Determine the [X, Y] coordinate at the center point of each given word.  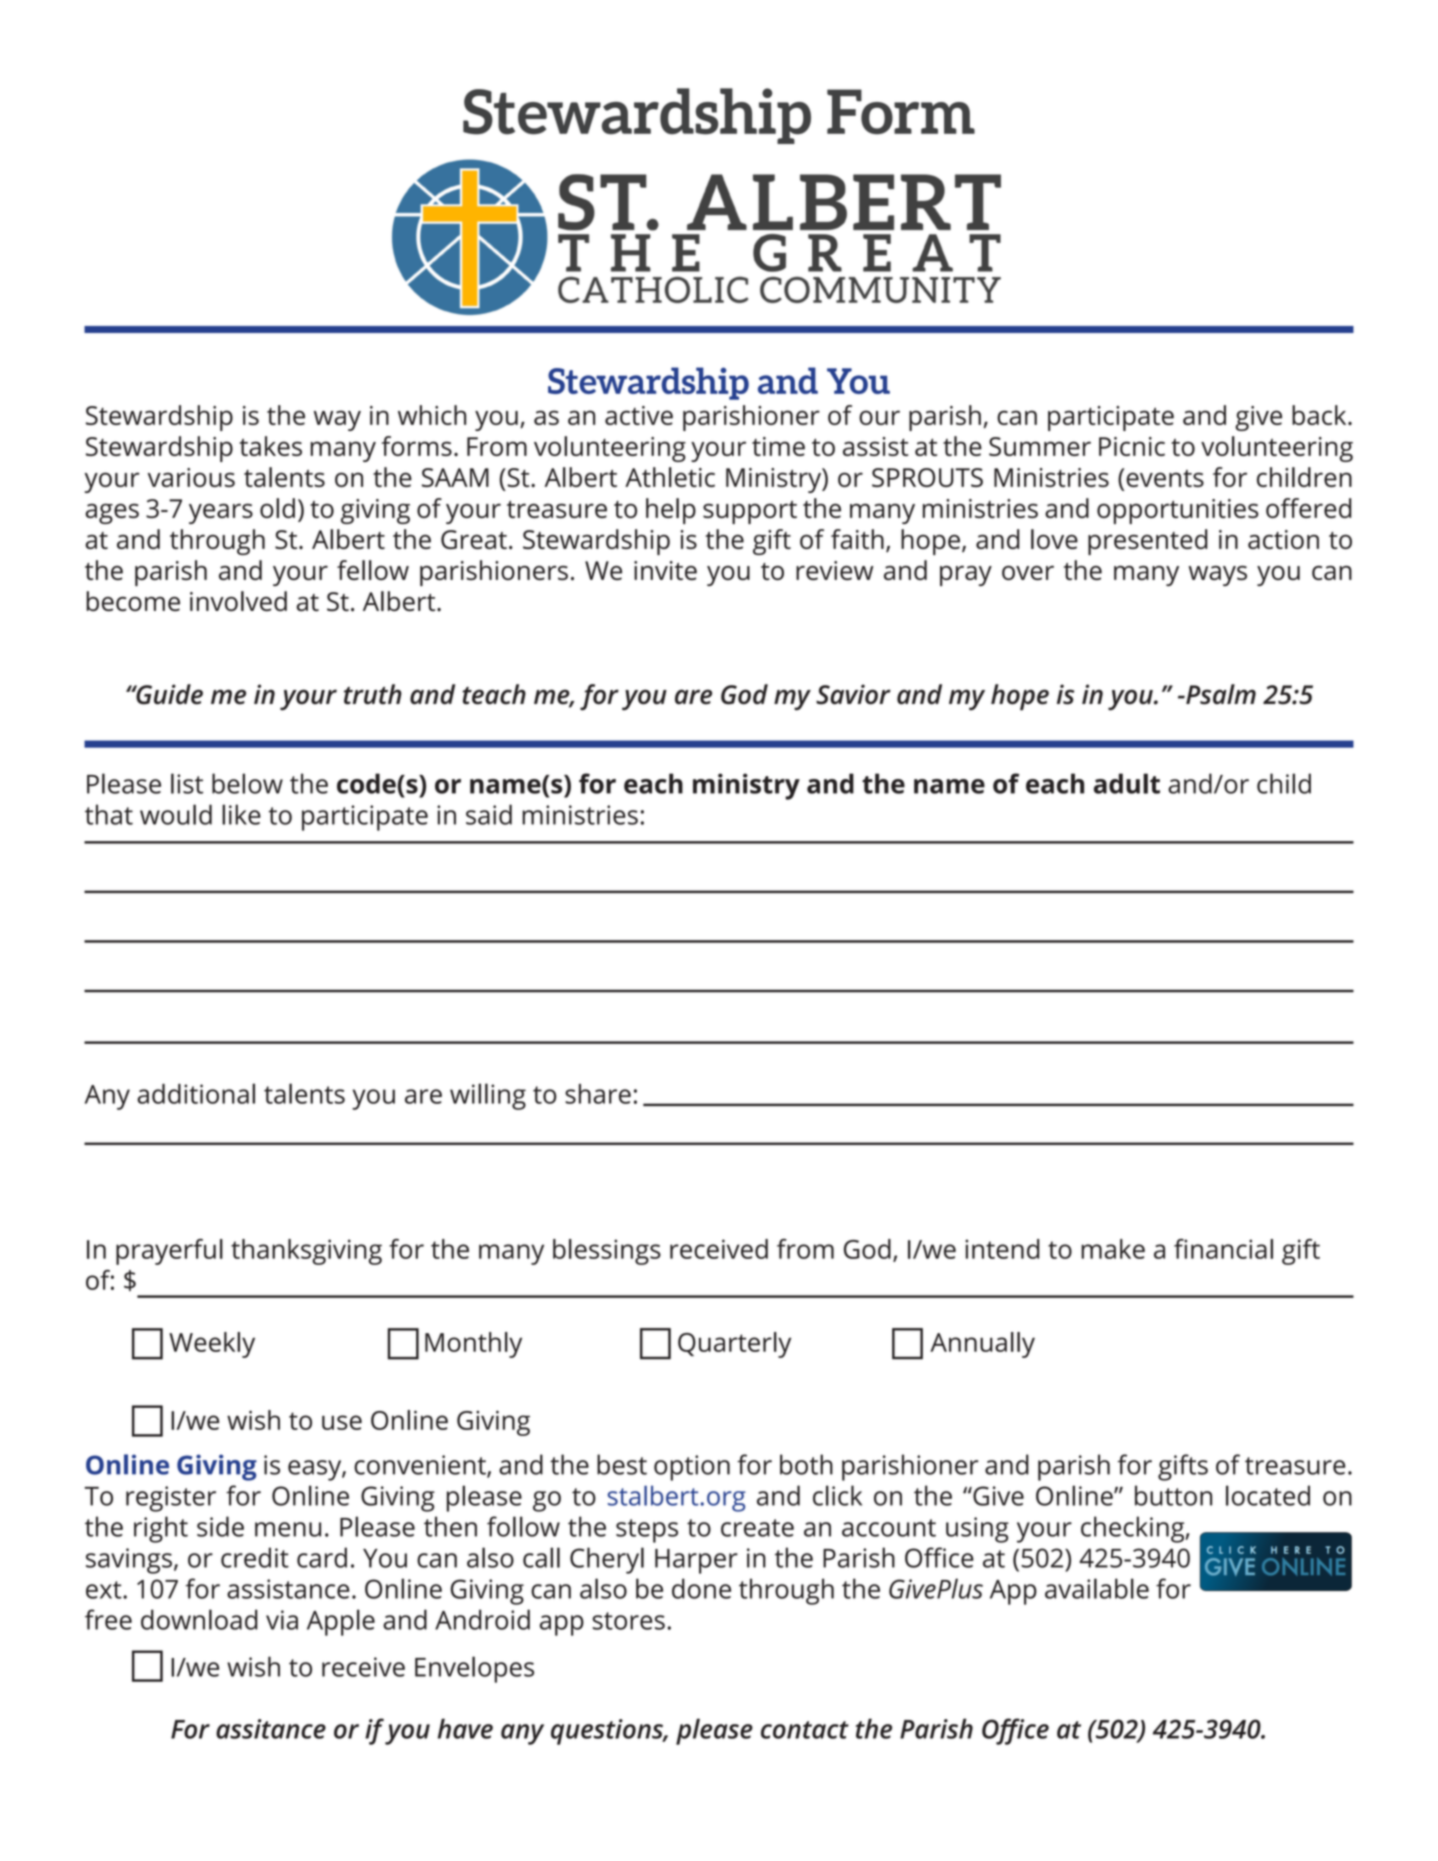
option [692, 1468]
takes [270, 446]
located [1268, 1495]
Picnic [1132, 446]
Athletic [670, 477]
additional [196, 1093]
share [598, 1094]
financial [1223, 1249]
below [247, 783]
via [282, 1620]
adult [1127, 783]
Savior [853, 694]
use [342, 1422]
